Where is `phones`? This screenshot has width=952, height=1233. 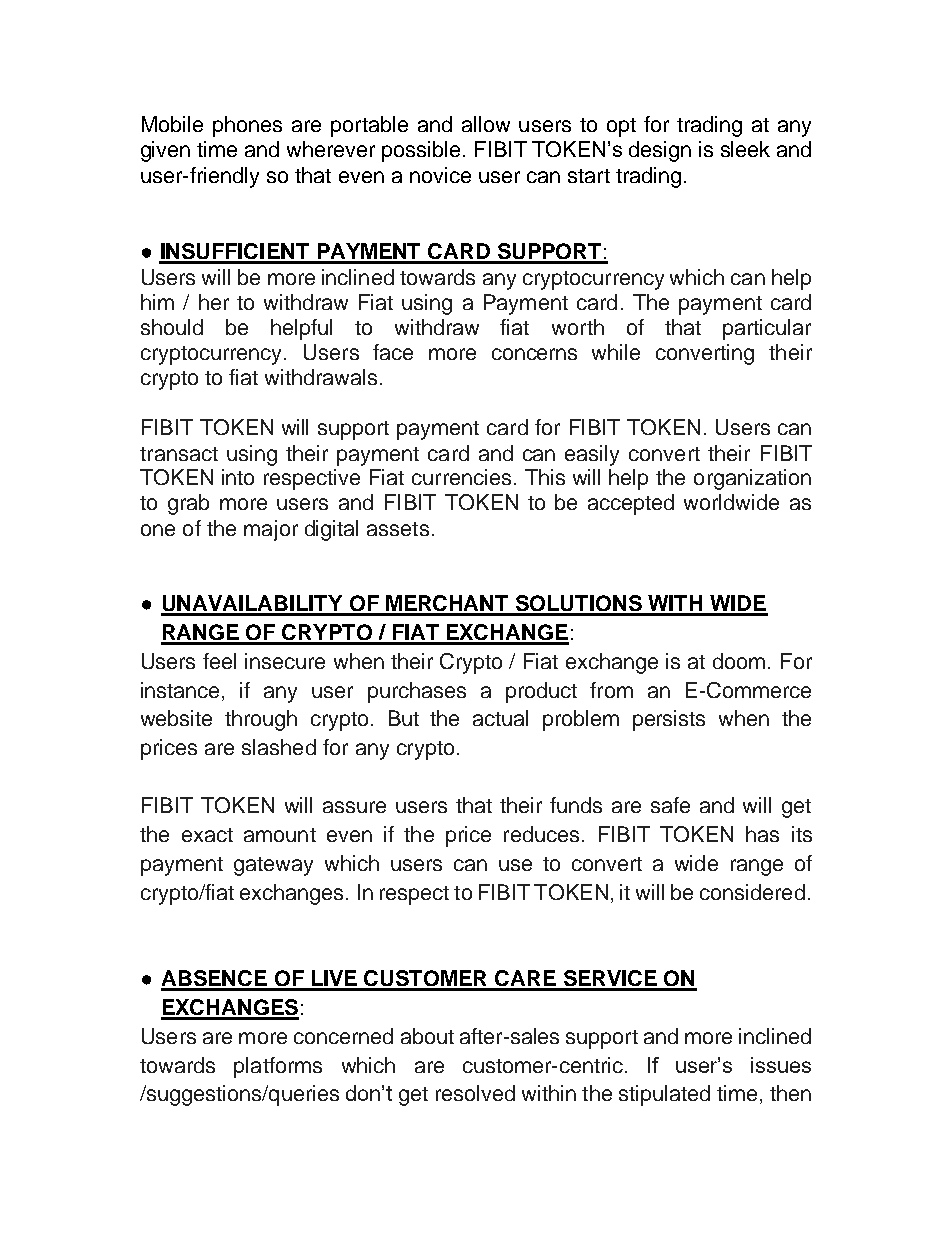 phones is located at coordinates (247, 126).
